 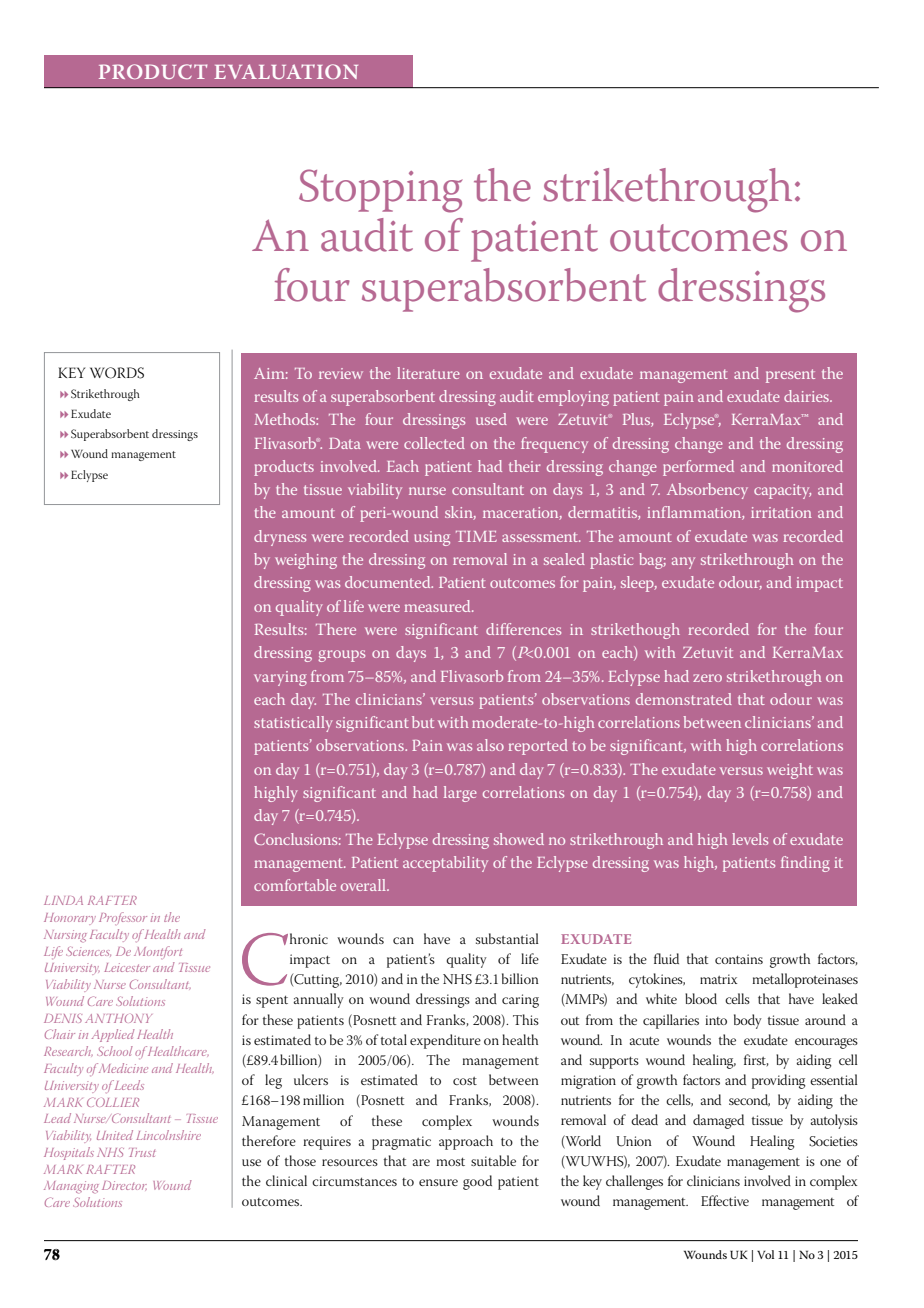 I want to click on dairies, so click(x=807, y=396).
